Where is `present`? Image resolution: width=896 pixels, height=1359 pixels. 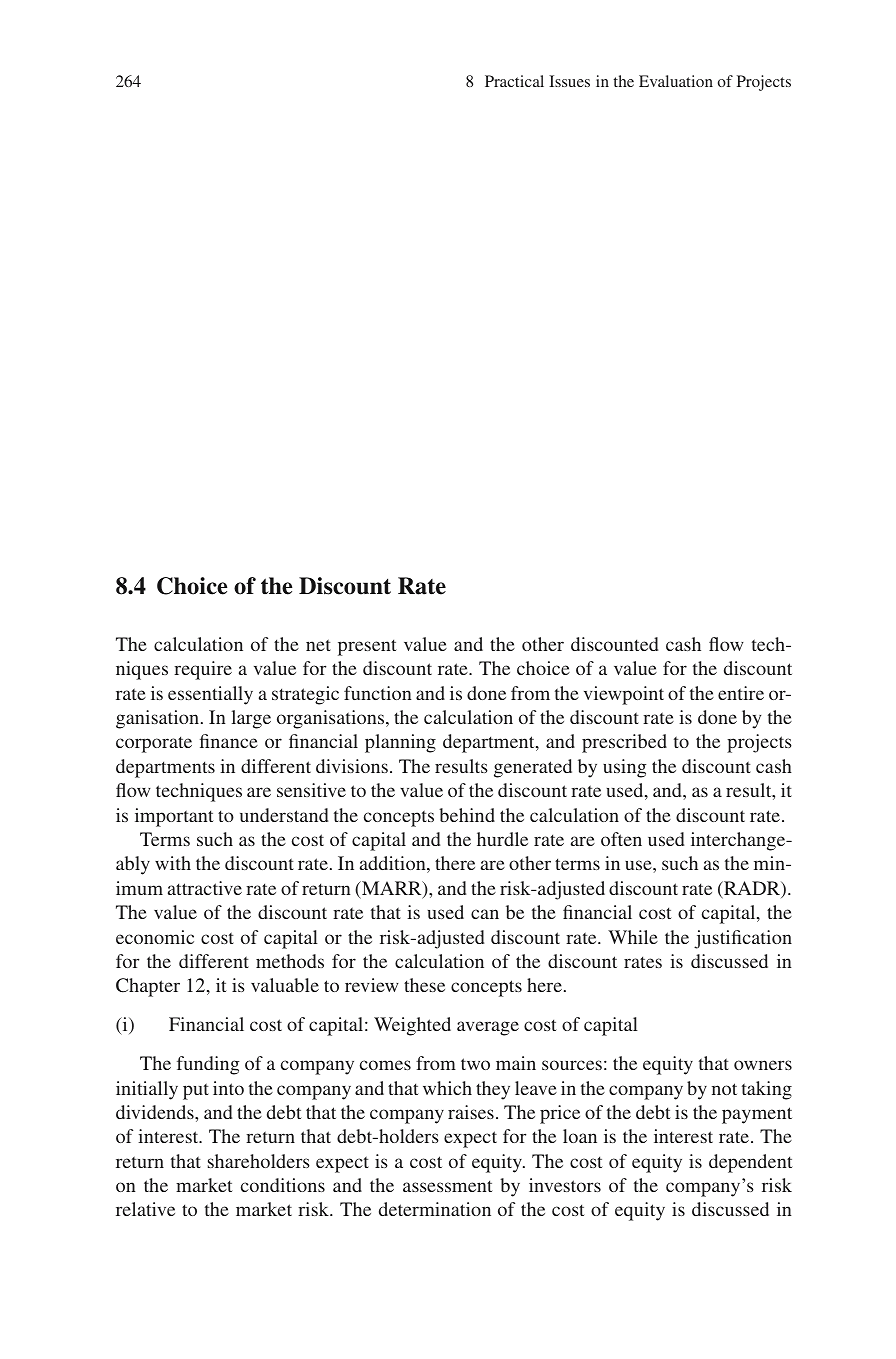
present is located at coordinates (367, 647).
